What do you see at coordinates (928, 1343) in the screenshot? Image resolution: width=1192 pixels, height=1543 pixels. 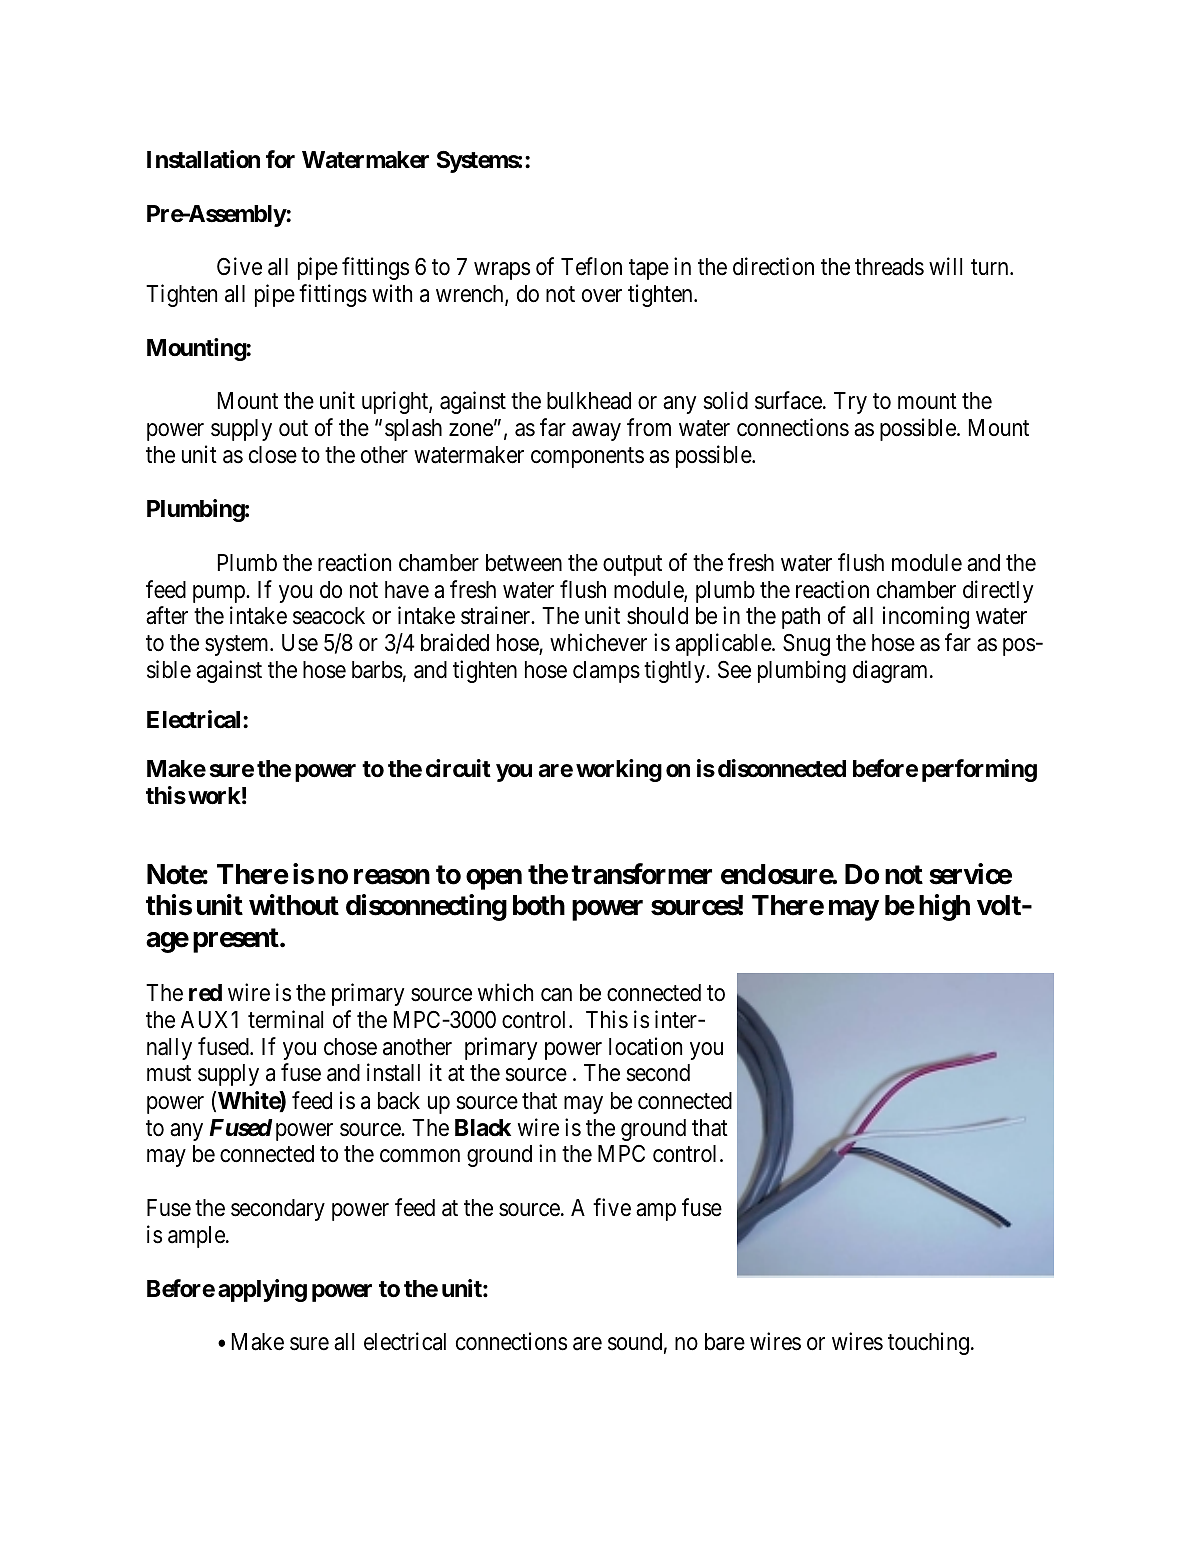 I see `touching` at bounding box center [928, 1343].
